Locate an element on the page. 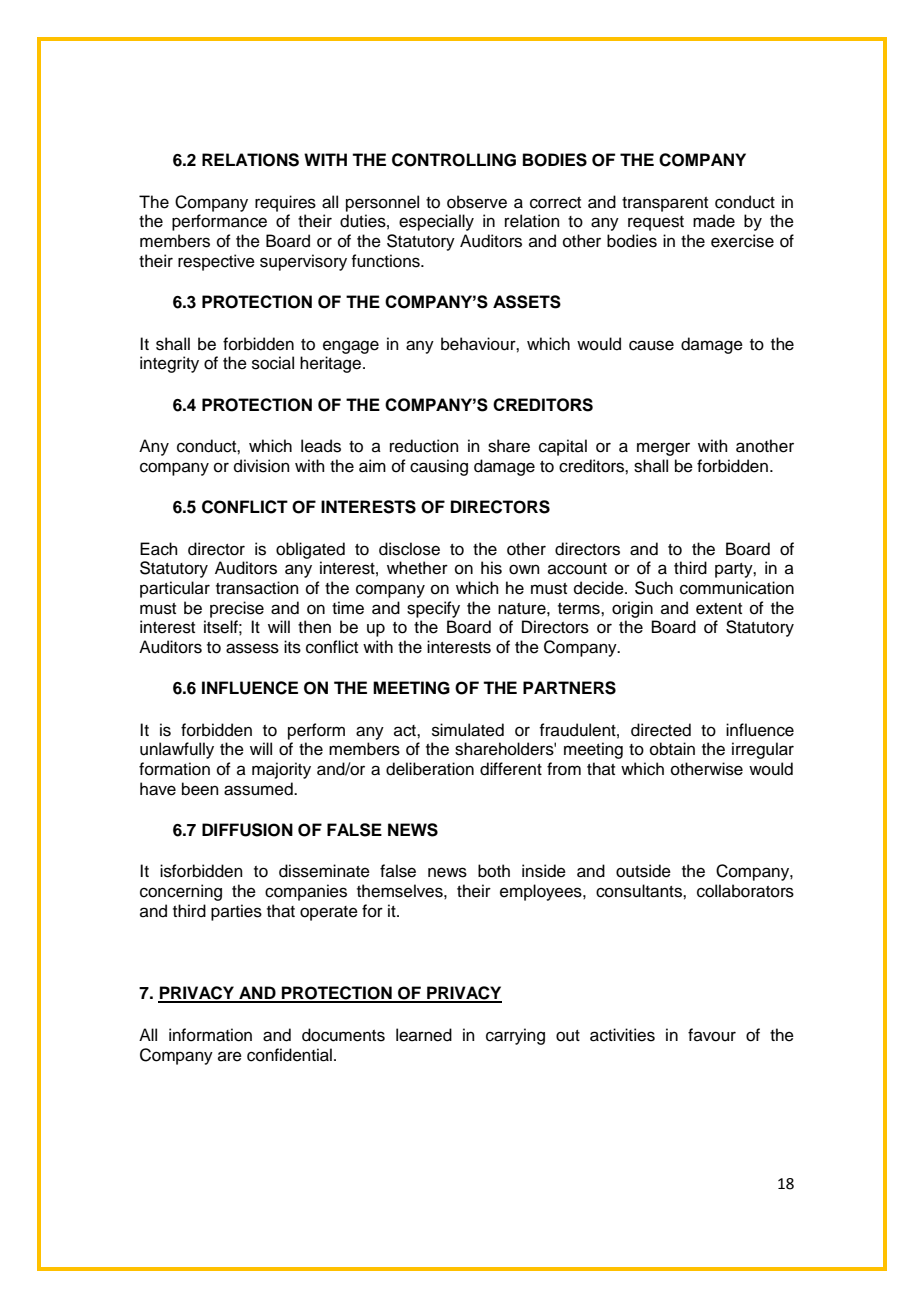 The width and height of the image is (924, 1308). requires is located at coordinates (285, 203).
